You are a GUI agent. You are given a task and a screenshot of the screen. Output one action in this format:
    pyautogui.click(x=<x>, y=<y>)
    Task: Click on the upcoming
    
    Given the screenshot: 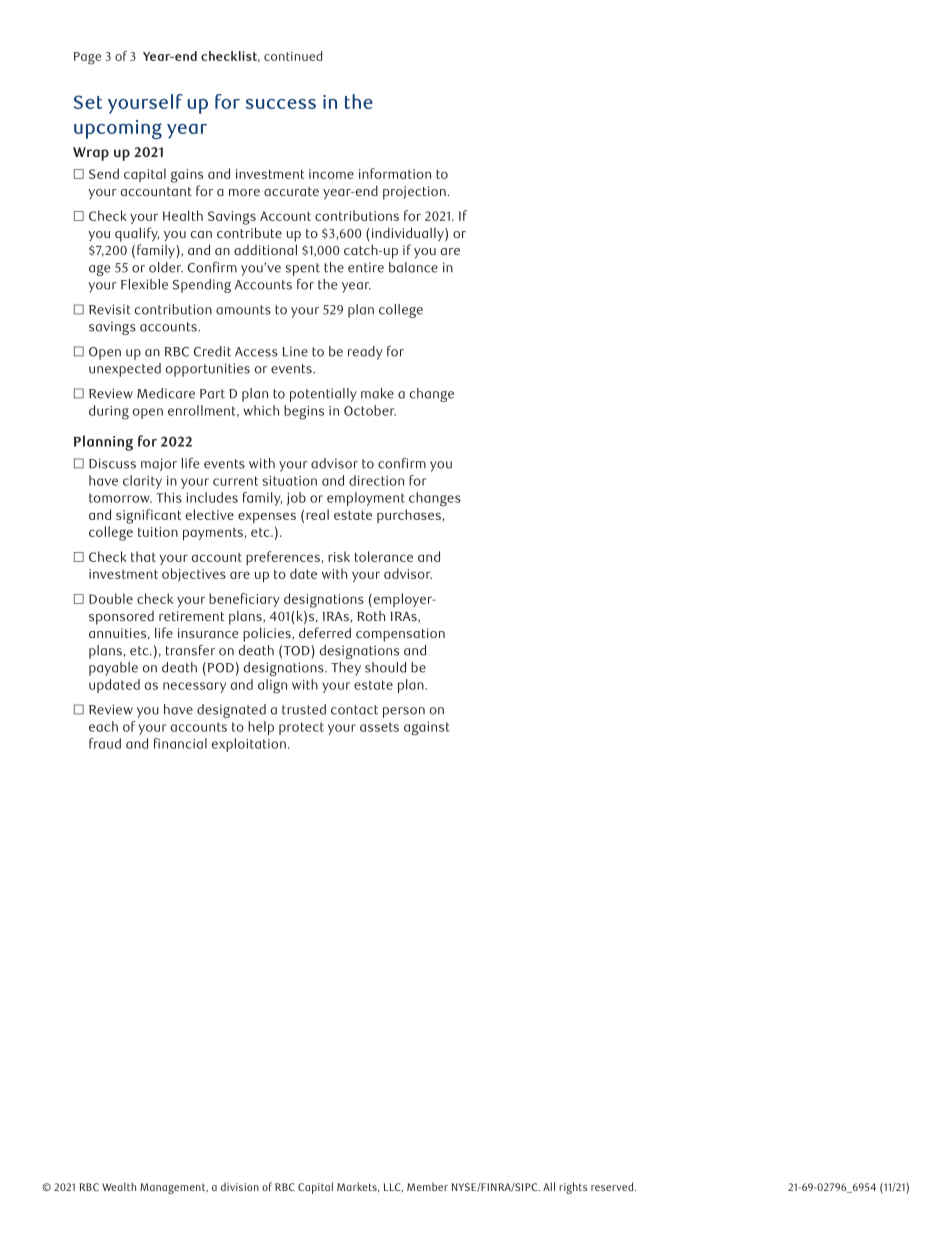 What is the action you would take?
    pyautogui.click(x=118, y=129)
